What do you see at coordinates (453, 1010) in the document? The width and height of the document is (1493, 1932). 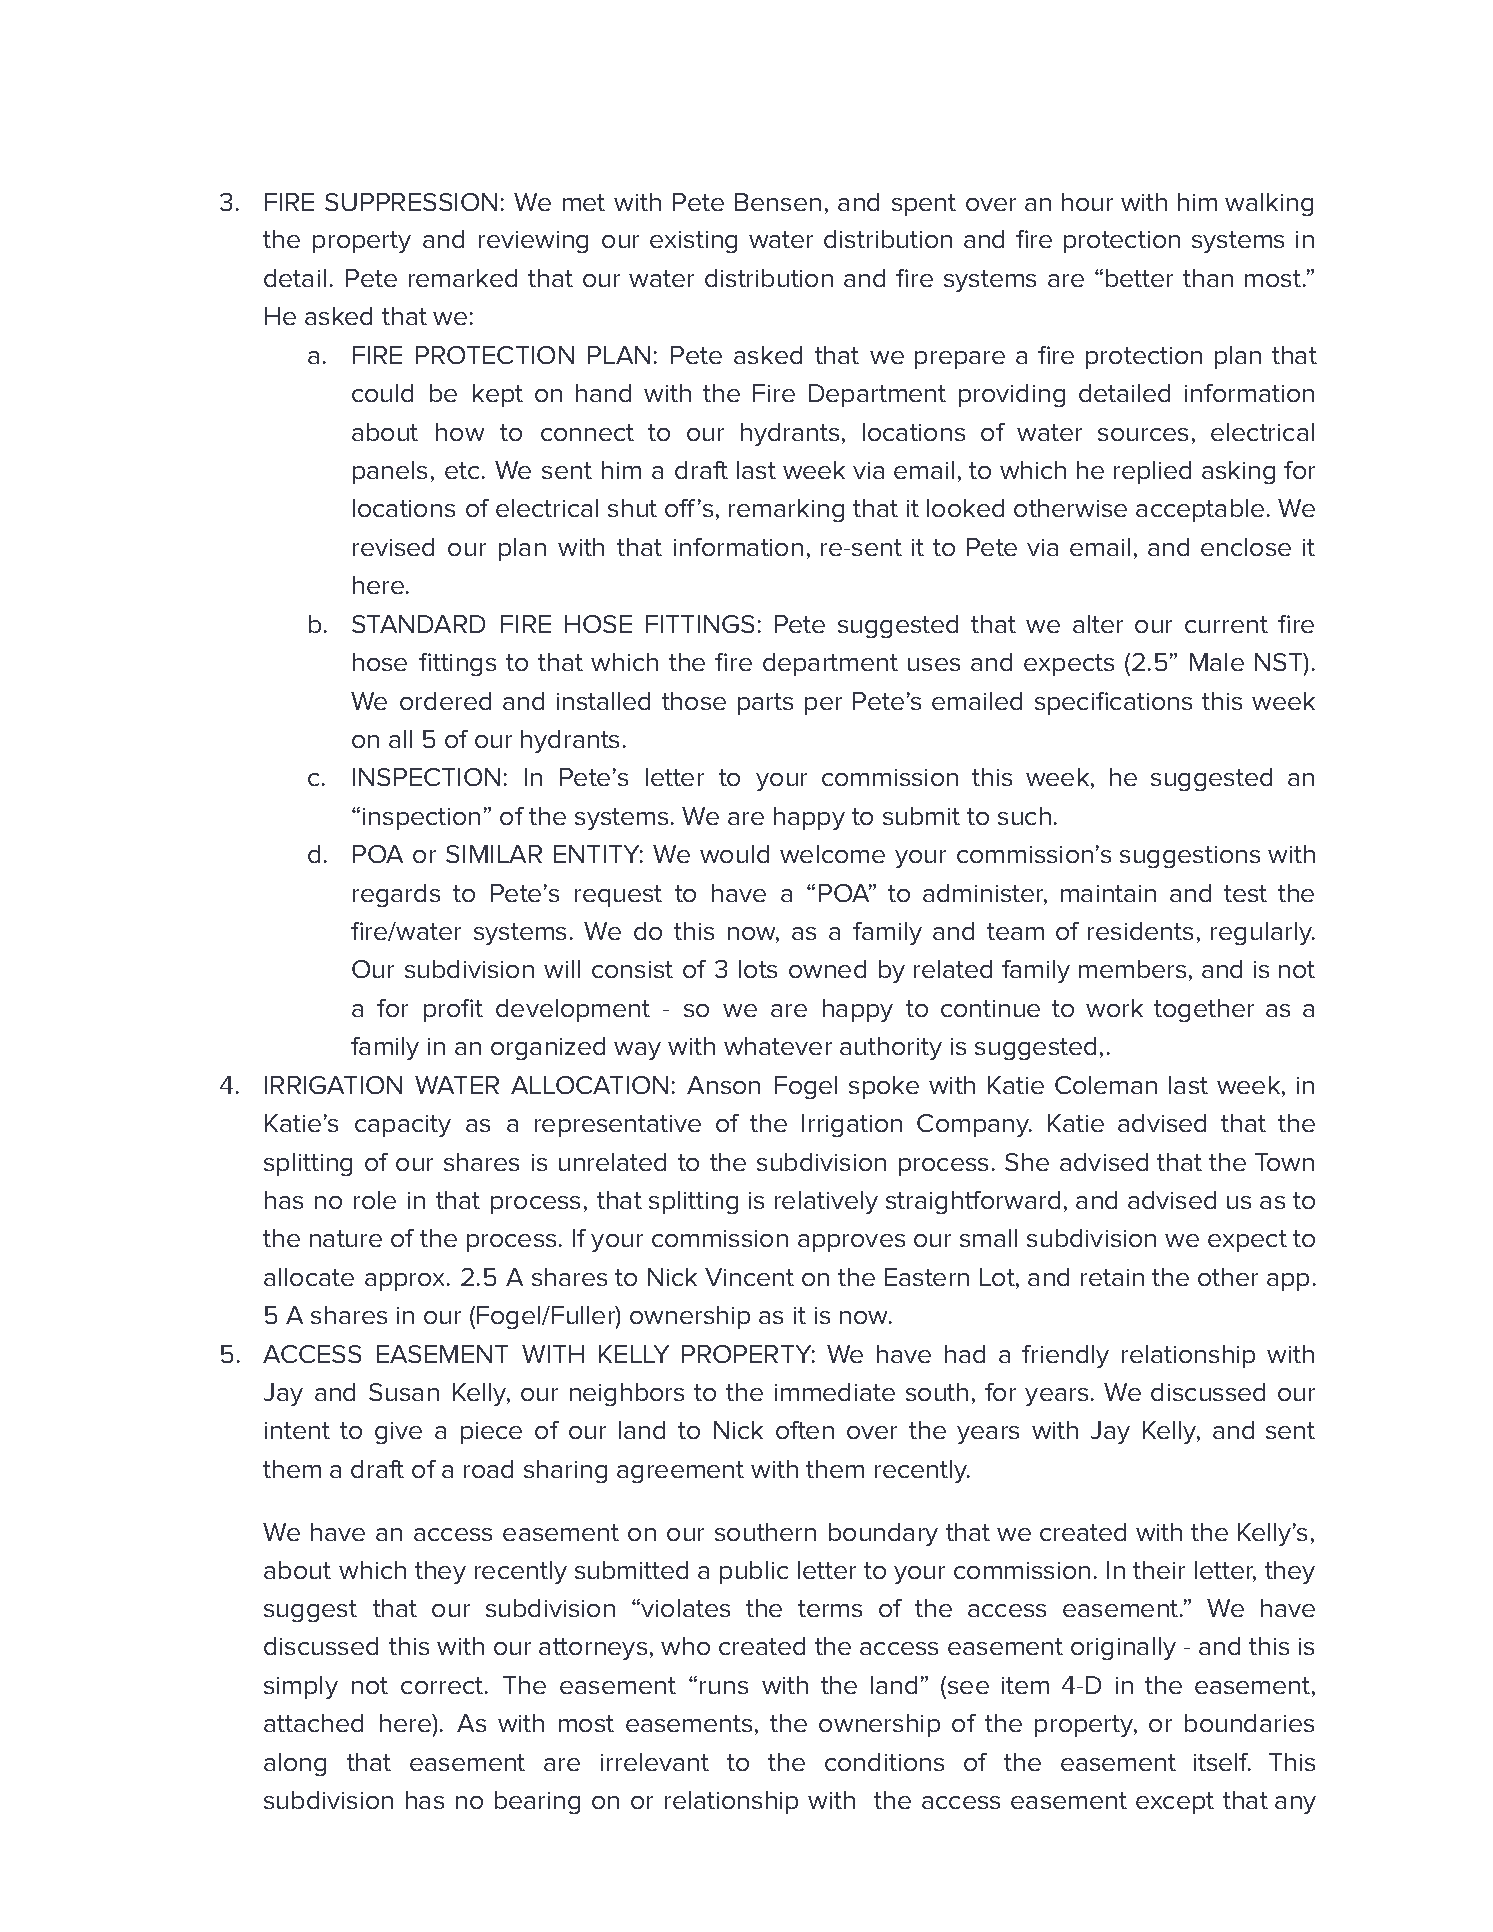 I see `profit` at bounding box center [453, 1010].
